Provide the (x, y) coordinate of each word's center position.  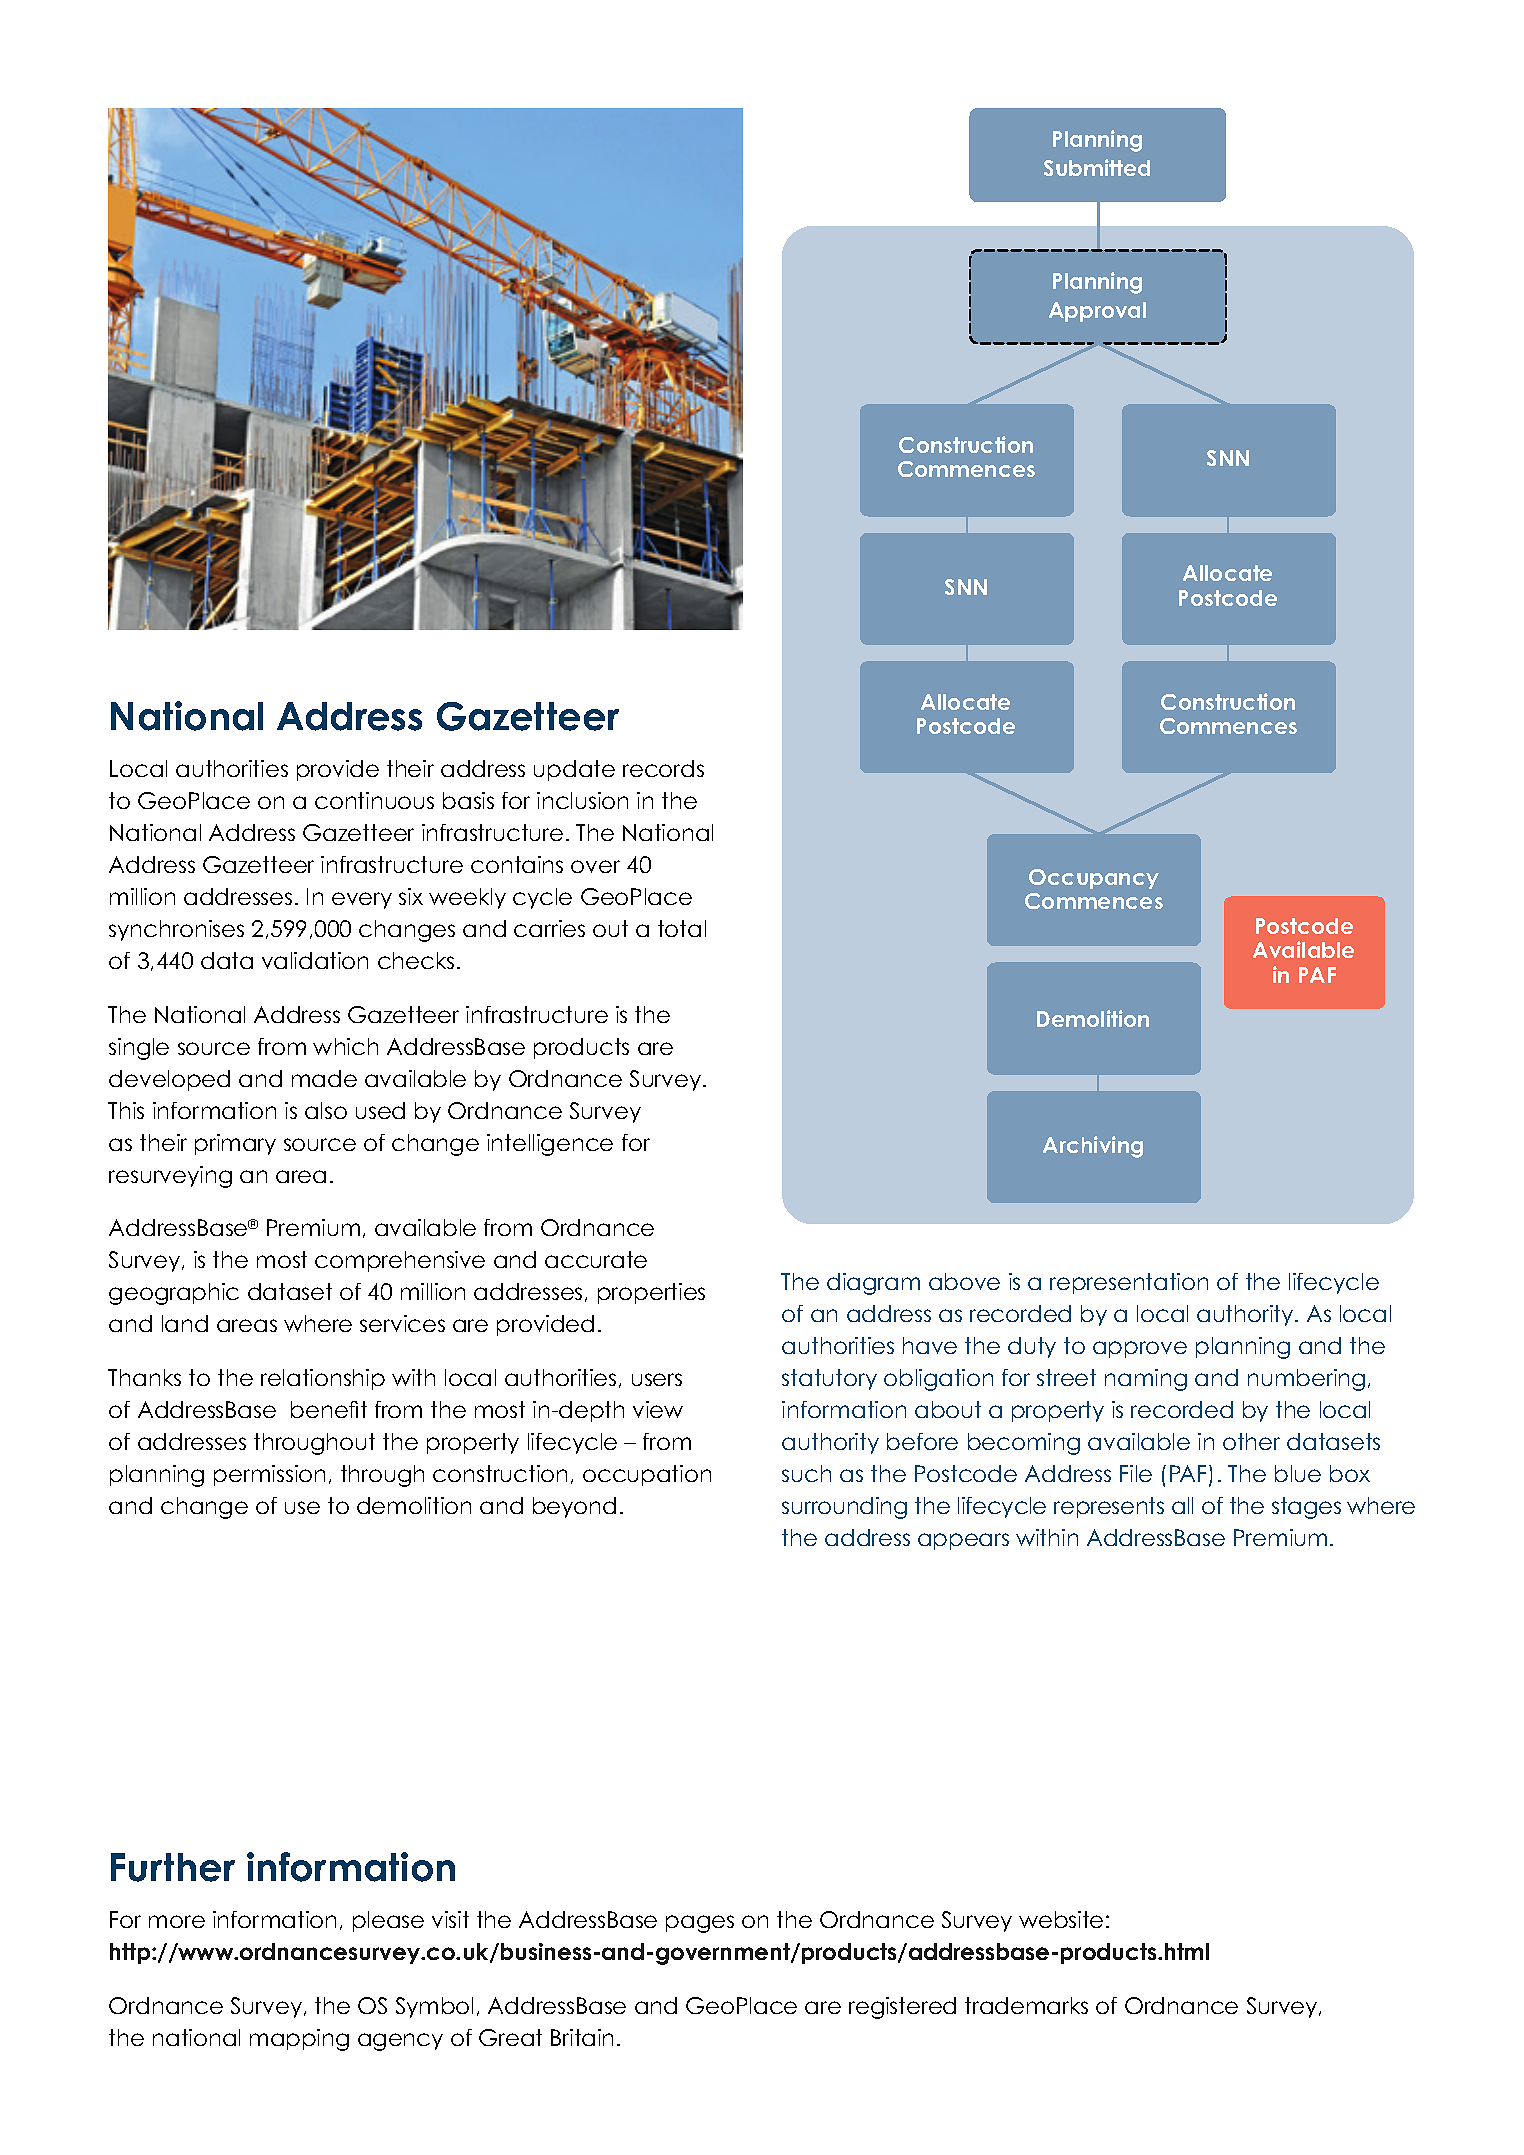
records (663, 768)
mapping (299, 2040)
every (362, 900)
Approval (1097, 312)
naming (1146, 1380)
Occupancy (1094, 879)
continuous (374, 800)
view (658, 1409)
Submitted (1097, 167)
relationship (323, 1379)
